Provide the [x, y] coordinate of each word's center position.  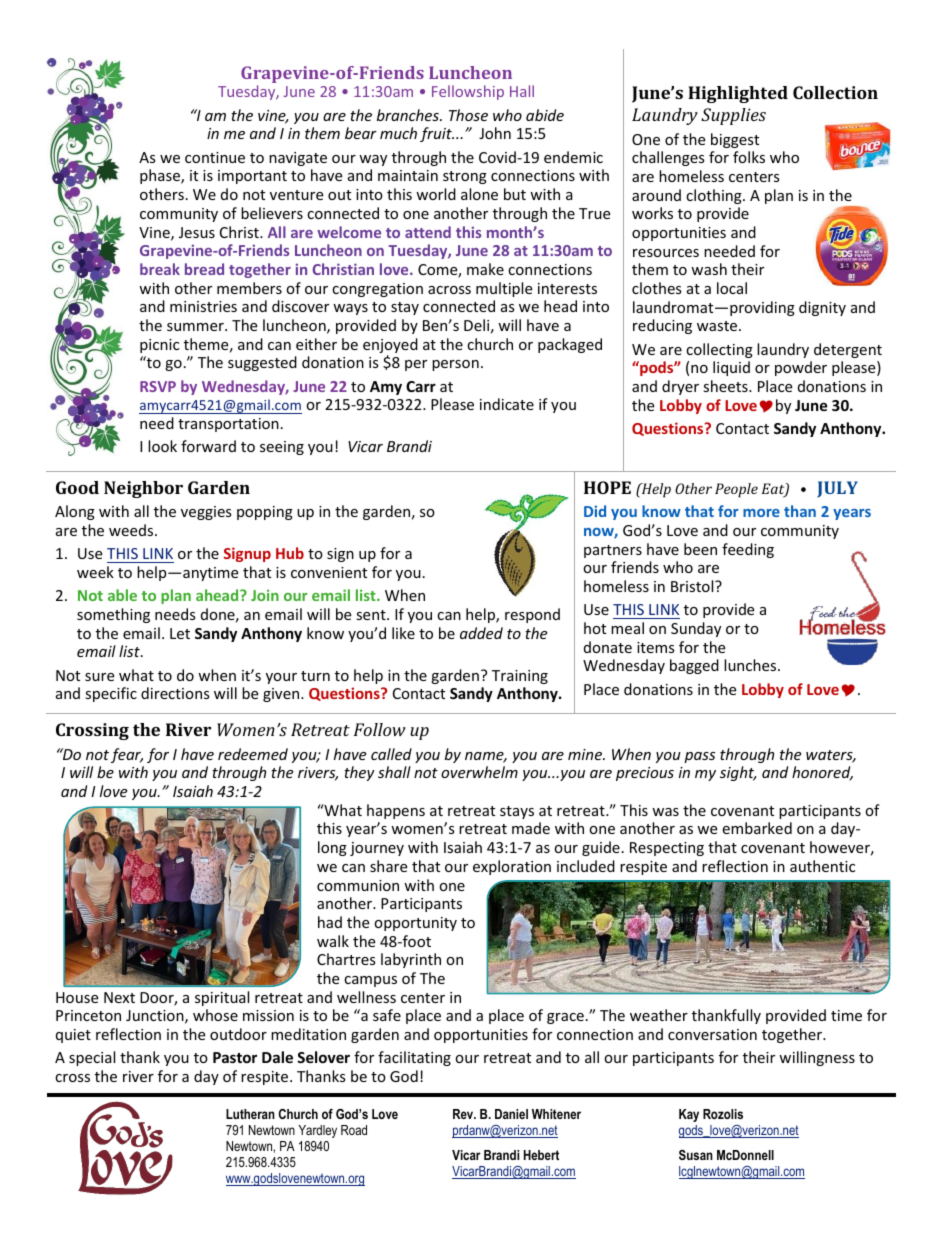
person [455, 365]
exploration [512, 867]
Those [468, 115]
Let [180, 633]
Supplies [733, 116]
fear [127, 755]
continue [215, 157]
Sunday [696, 629]
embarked [757, 828]
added [481, 633]
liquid [731, 368]
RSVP [158, 386]
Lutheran [250, 1114]
